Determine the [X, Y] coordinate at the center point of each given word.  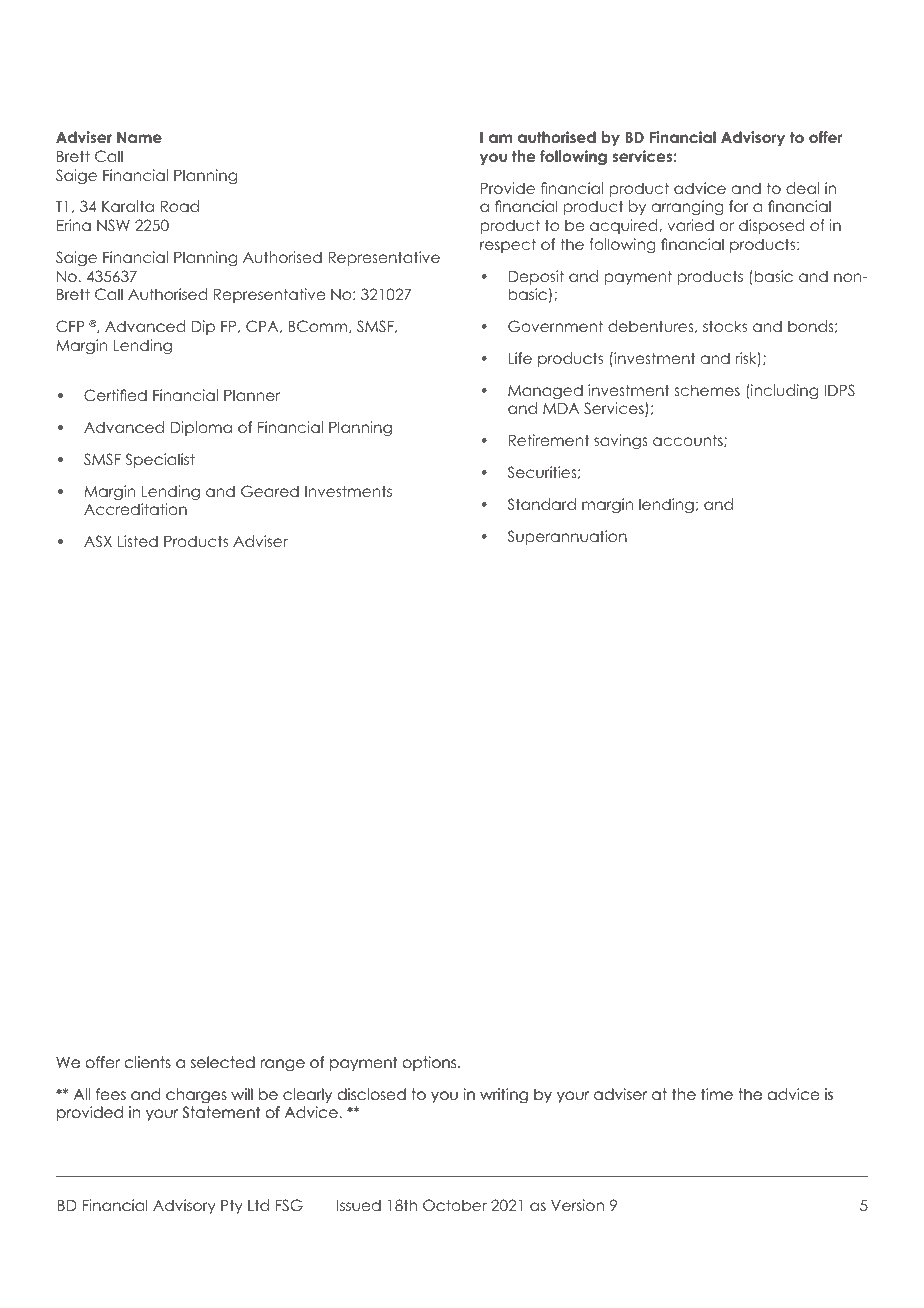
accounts [689, 440]
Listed [138, 541]
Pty [232, 1207]
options [431, 1063]
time [717, 1094]
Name [139, 137]
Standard [542, 504]
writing [504, 1095]
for [739, 206]
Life [520, 358]
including [783, 391]
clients [148, 1062]
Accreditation [135, 509]
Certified [115, 395]
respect [508, 245]
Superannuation [567, 537]
